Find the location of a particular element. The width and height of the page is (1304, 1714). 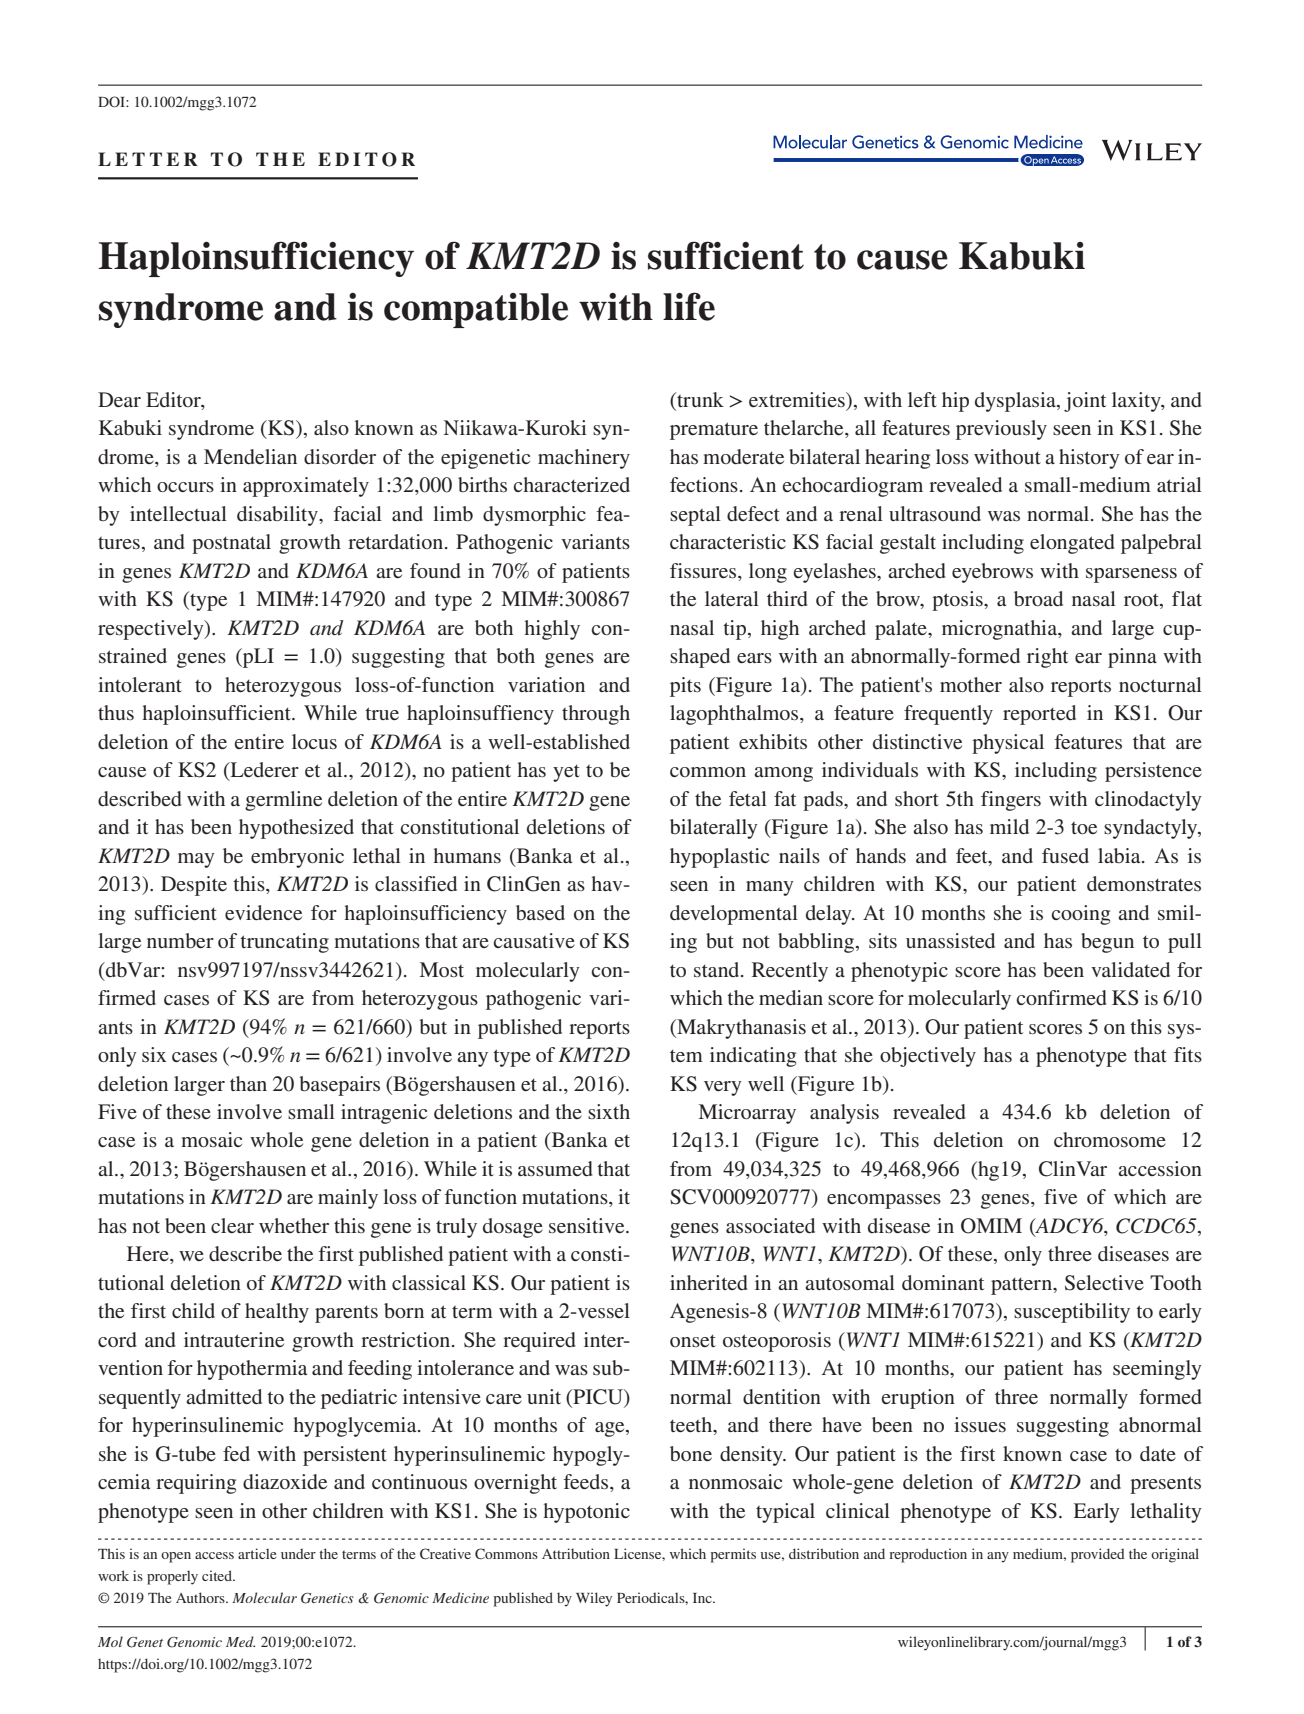

life is located at coordinates (689, 306).
